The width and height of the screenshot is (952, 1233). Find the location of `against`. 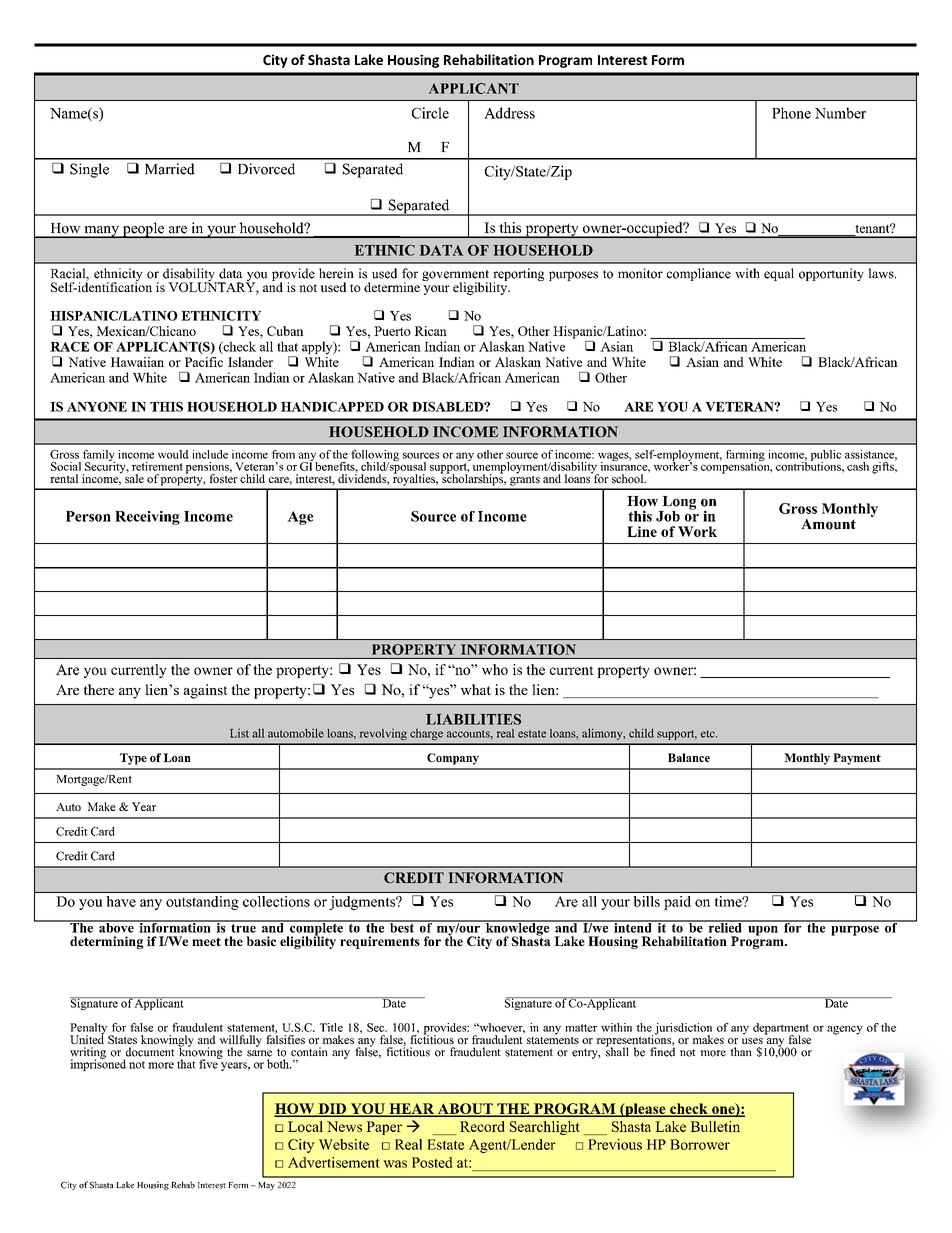

against is located at coordinates (206, 691).
